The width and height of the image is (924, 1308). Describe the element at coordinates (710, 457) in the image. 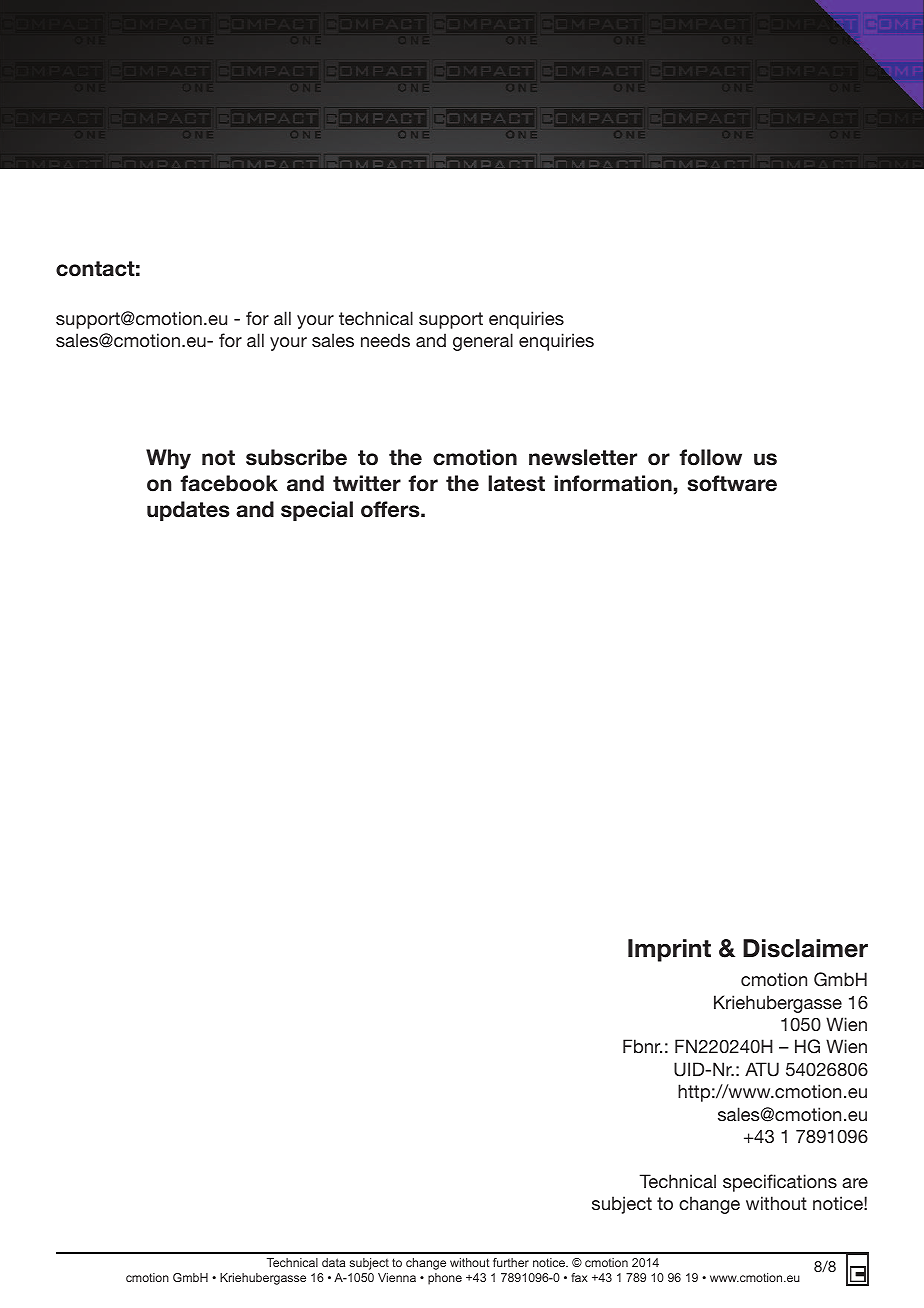

I see `follow` at that location.
